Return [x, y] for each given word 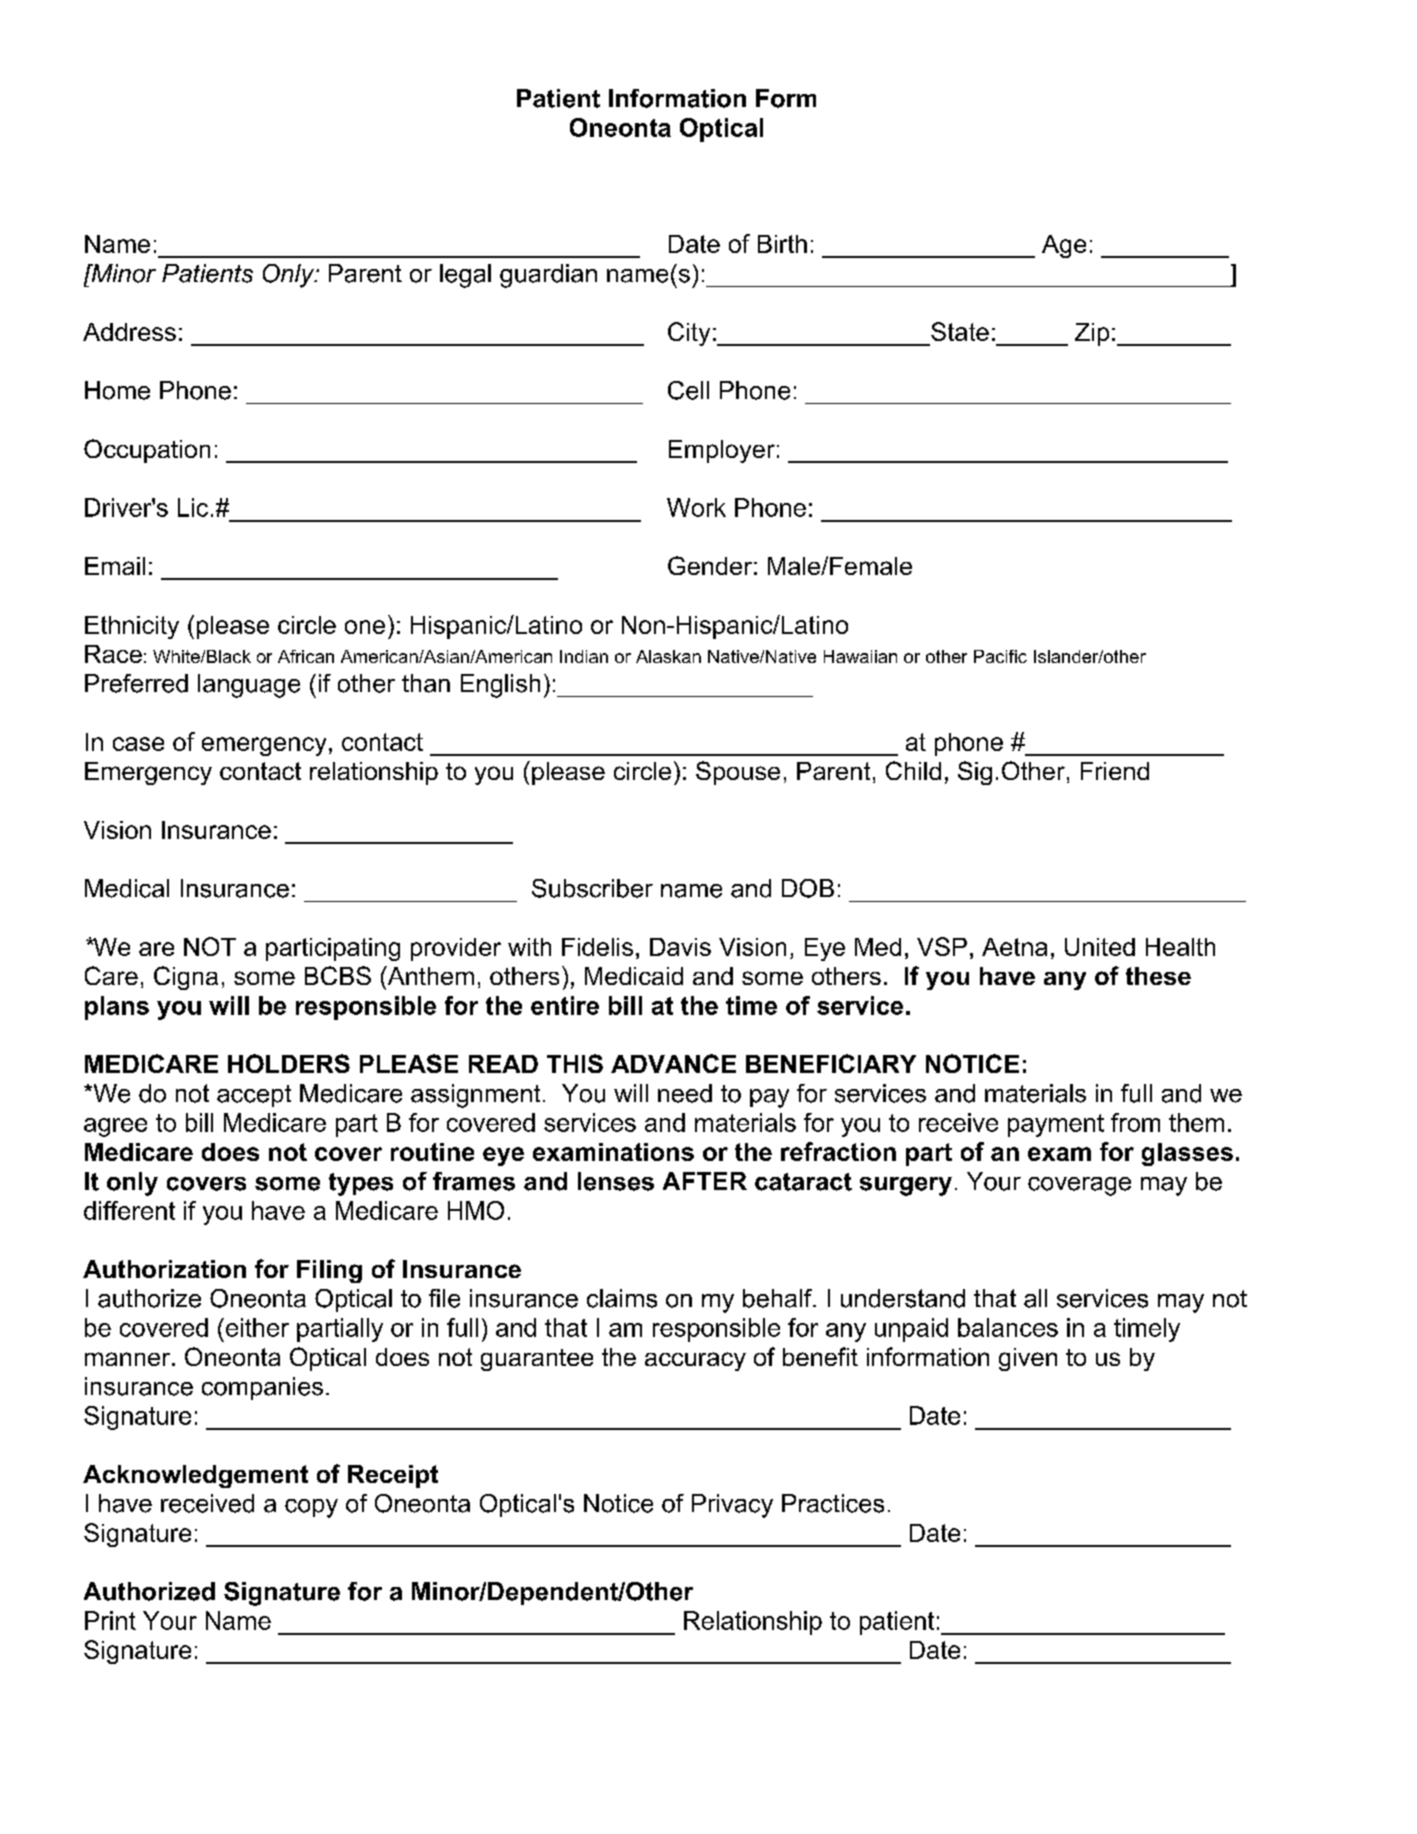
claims [622, 1298]
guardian [548, 276]
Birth [782, 244]
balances [1008, 1327]
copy [311, 1508]
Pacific [1000, 656]
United [1100, 947]
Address [129, 332]
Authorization [164, 1269]
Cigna [186, 978]
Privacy [732, 1506]
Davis [680, 947]
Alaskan [668, 656]
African [306, 656]
